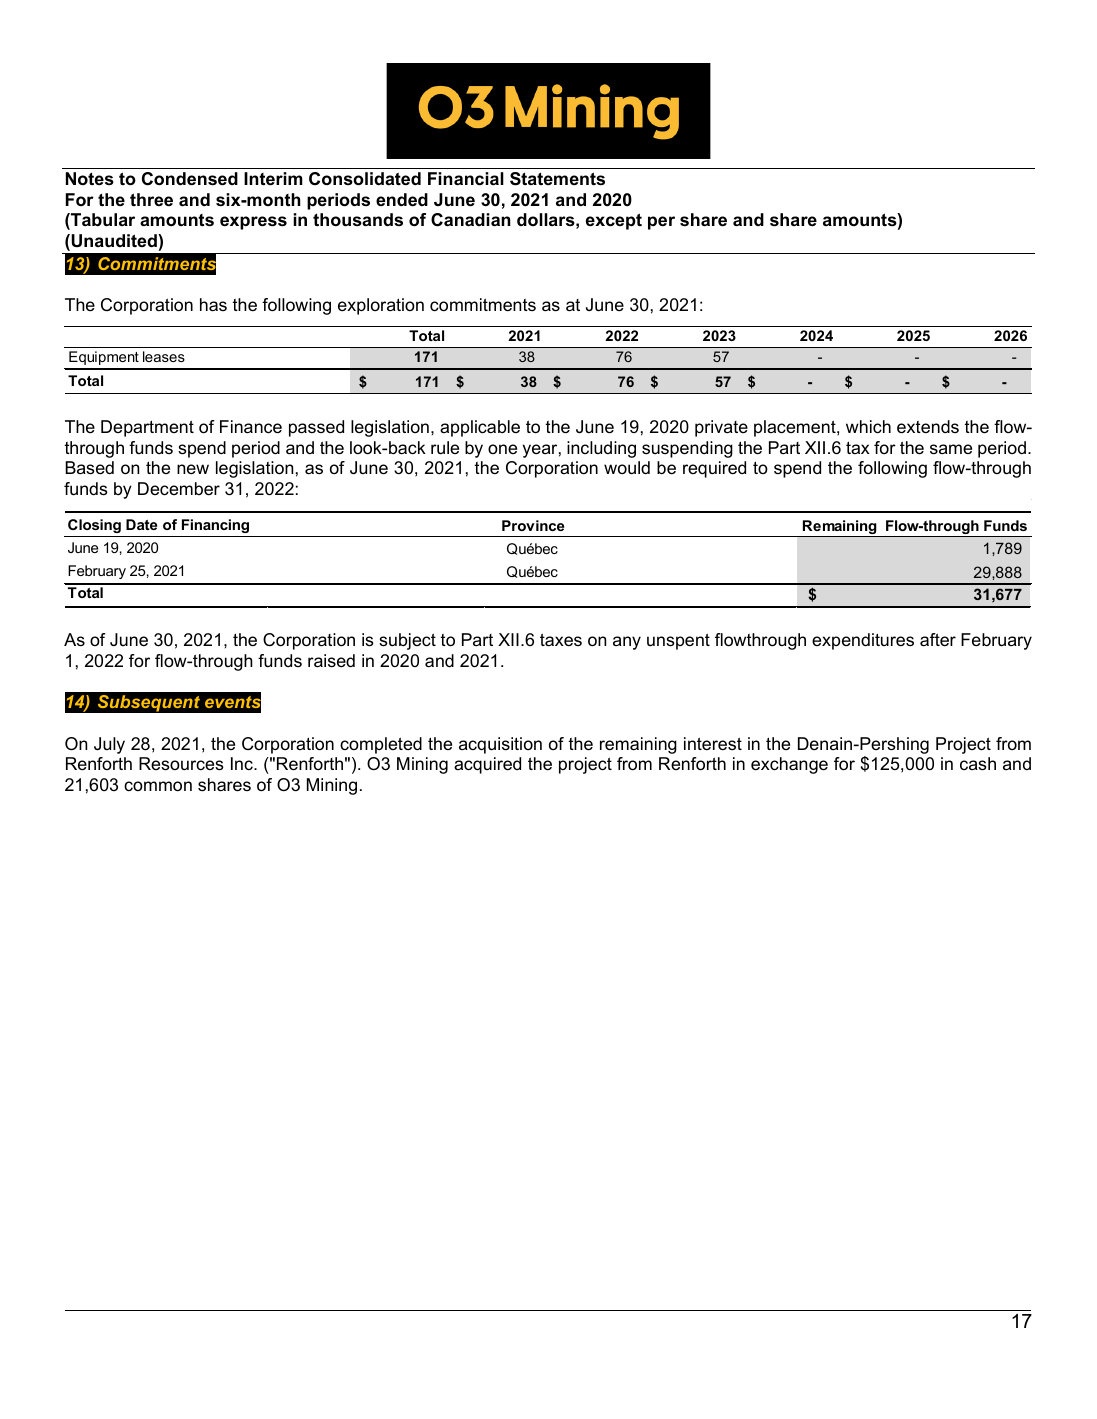  What do you see at coordinates (789, 765) in the image?
I see `exchange` at bounding box center [789, 765].
